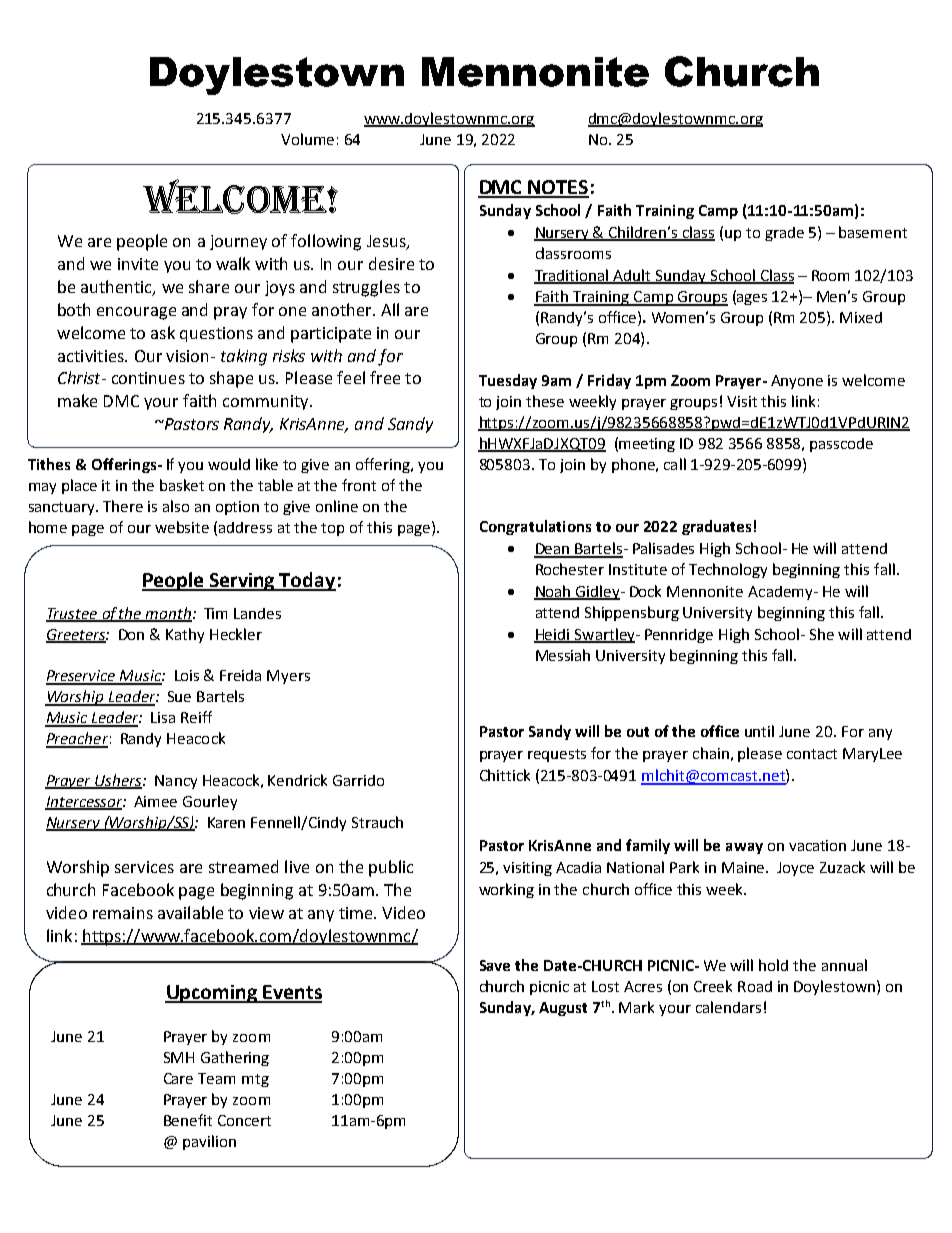 This screenshot has width=952, height=1233. Describe the element at coordinates (188, 1120) in the screenshot. I see `Benefit` at that location.
